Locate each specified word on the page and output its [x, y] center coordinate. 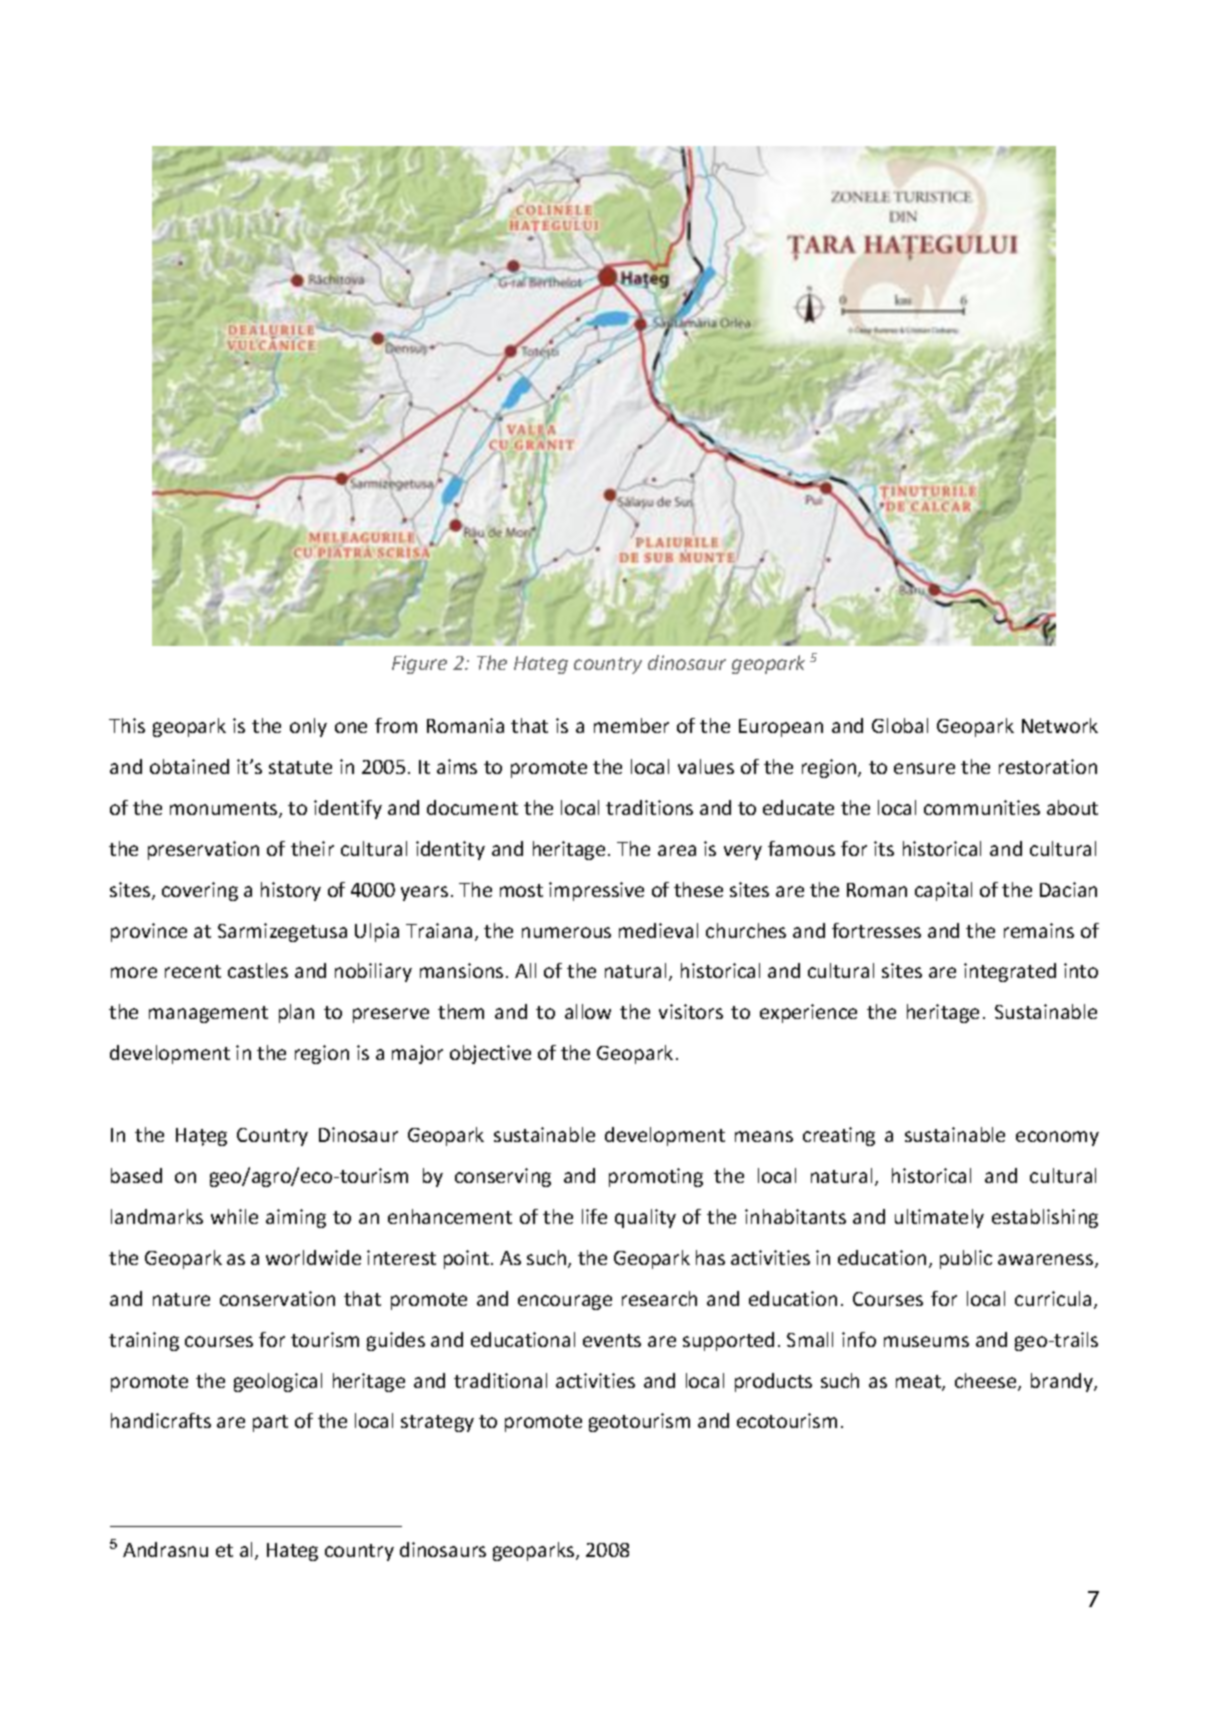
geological [278, 1382]
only [308, 727]
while [234, 1216]
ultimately [939, 1218]
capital [943, 891]
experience [808, 1013]
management [208, 1014]
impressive [596, 891]
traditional [500, 1380]
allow [588, 1011]
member [631, 725]
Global [900, 725]
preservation [203, 850]
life [594, 1216]
